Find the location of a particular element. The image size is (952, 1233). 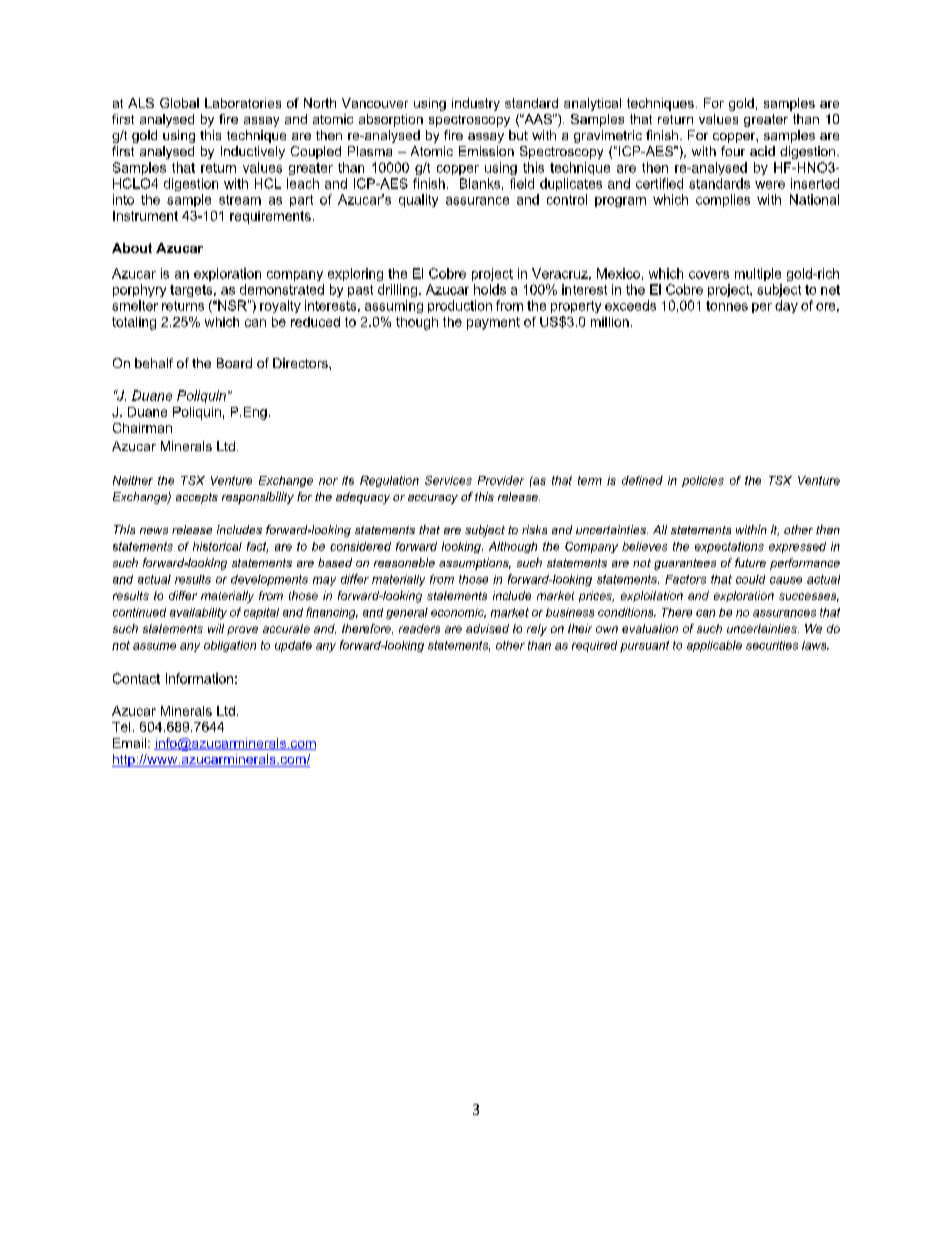

totaling is located at coordinates (134, 323).
